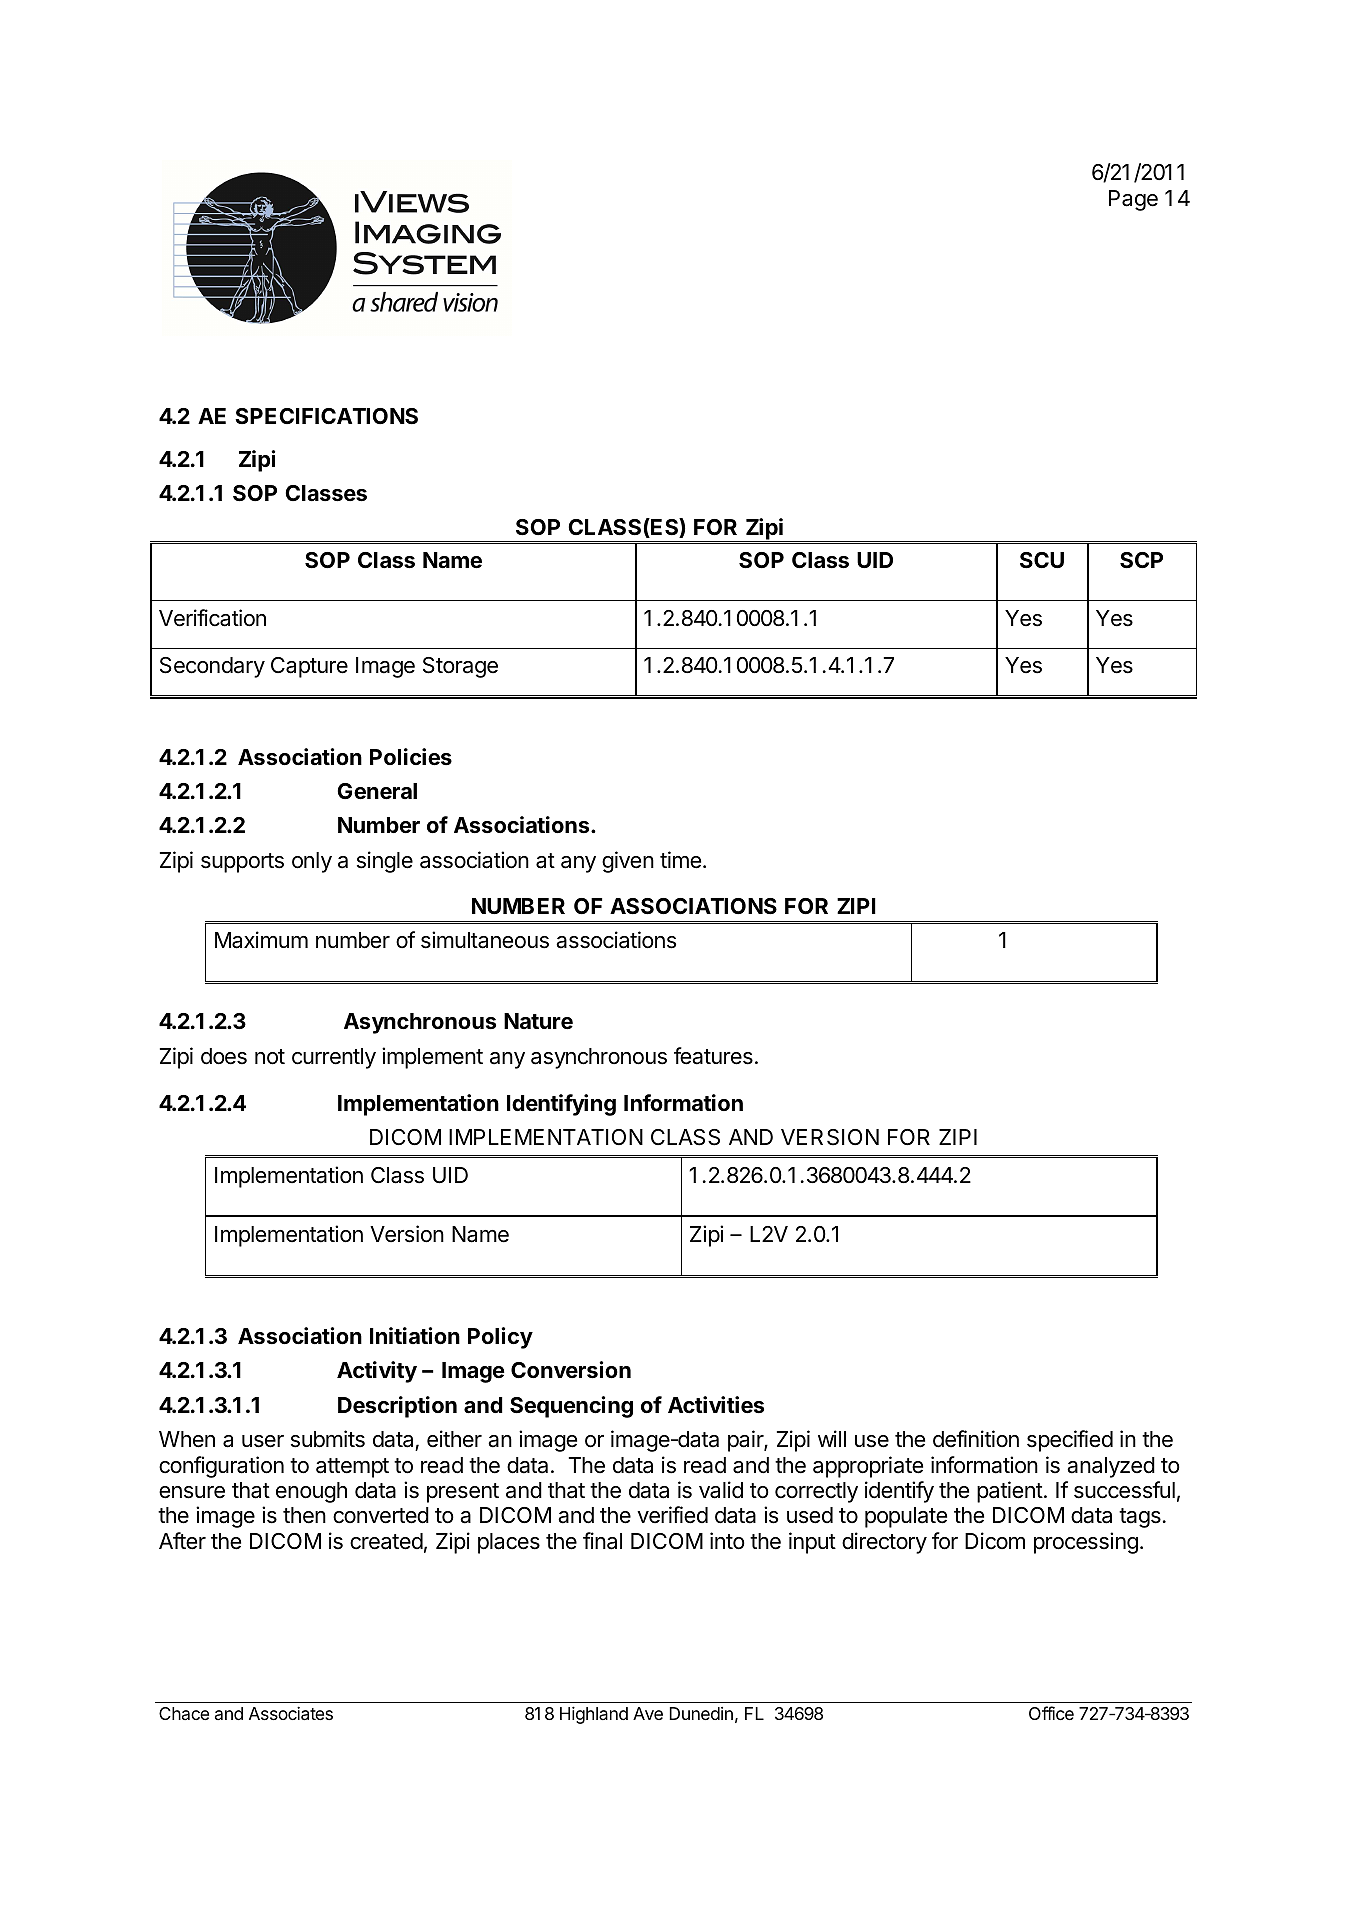 The image size is (1346, 1905). I want to click on currently, so click(334, 1058).
